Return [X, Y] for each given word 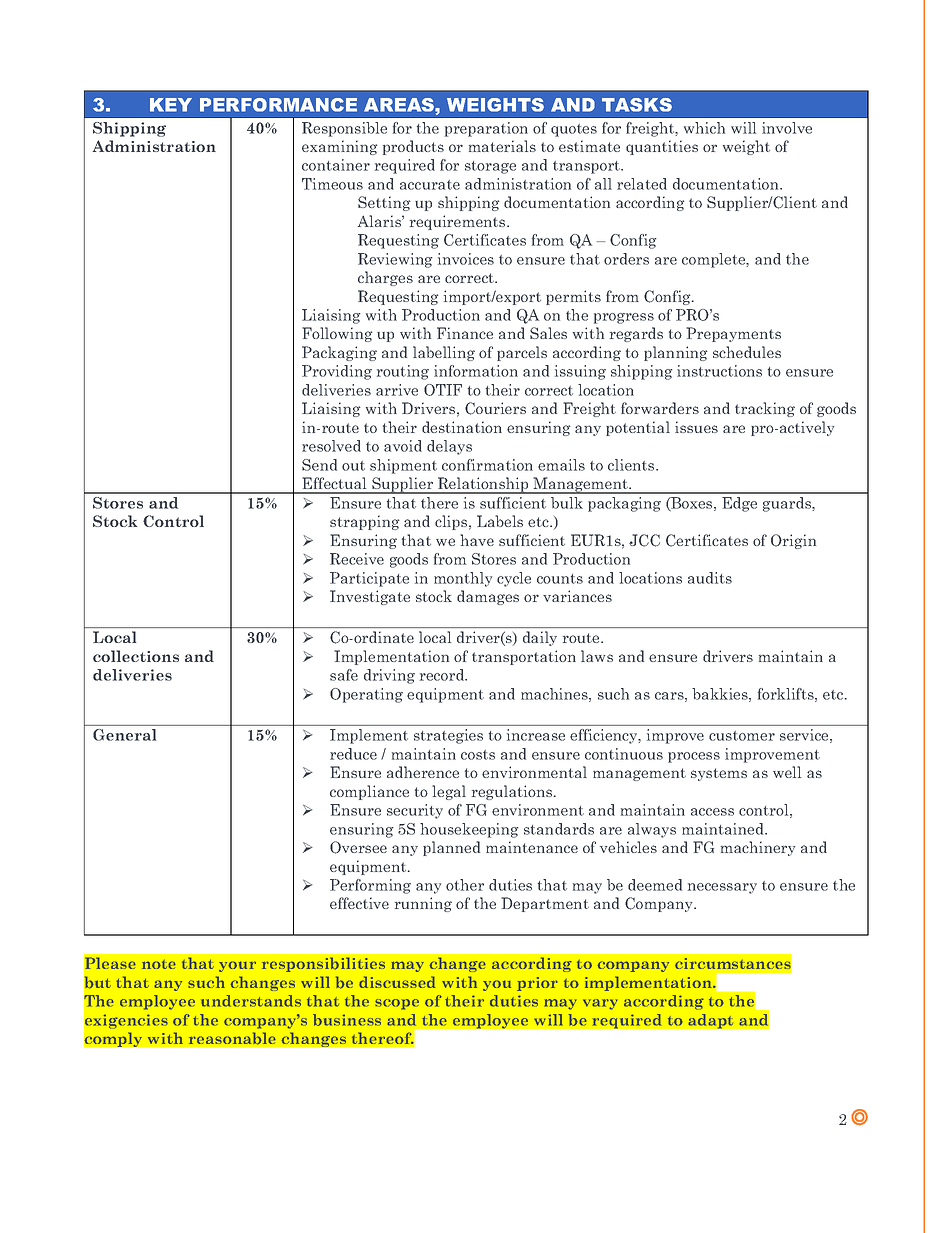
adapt [711, 1021]
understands [251, 1001]
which [704, 128]
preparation [486, 129]
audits [710, 578]
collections [136, 656]
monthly [463, 579]
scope [397, 1004]
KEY [171, 105]
